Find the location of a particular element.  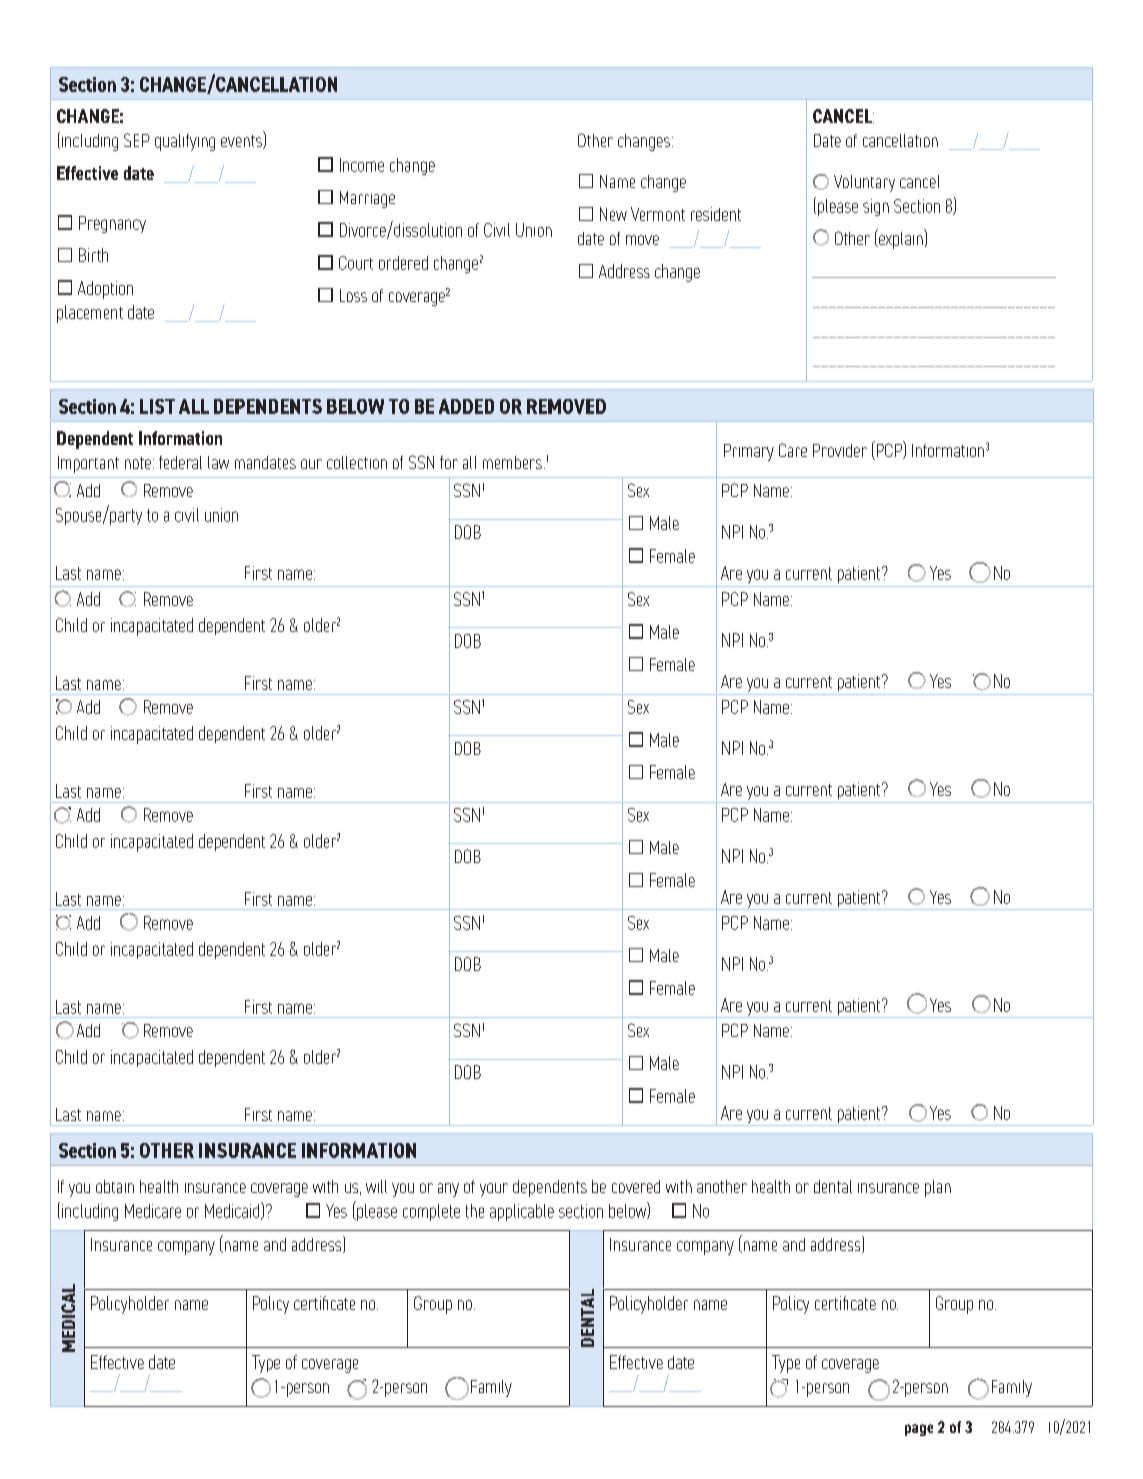

qualifying is located at coordinates (185, 142).
